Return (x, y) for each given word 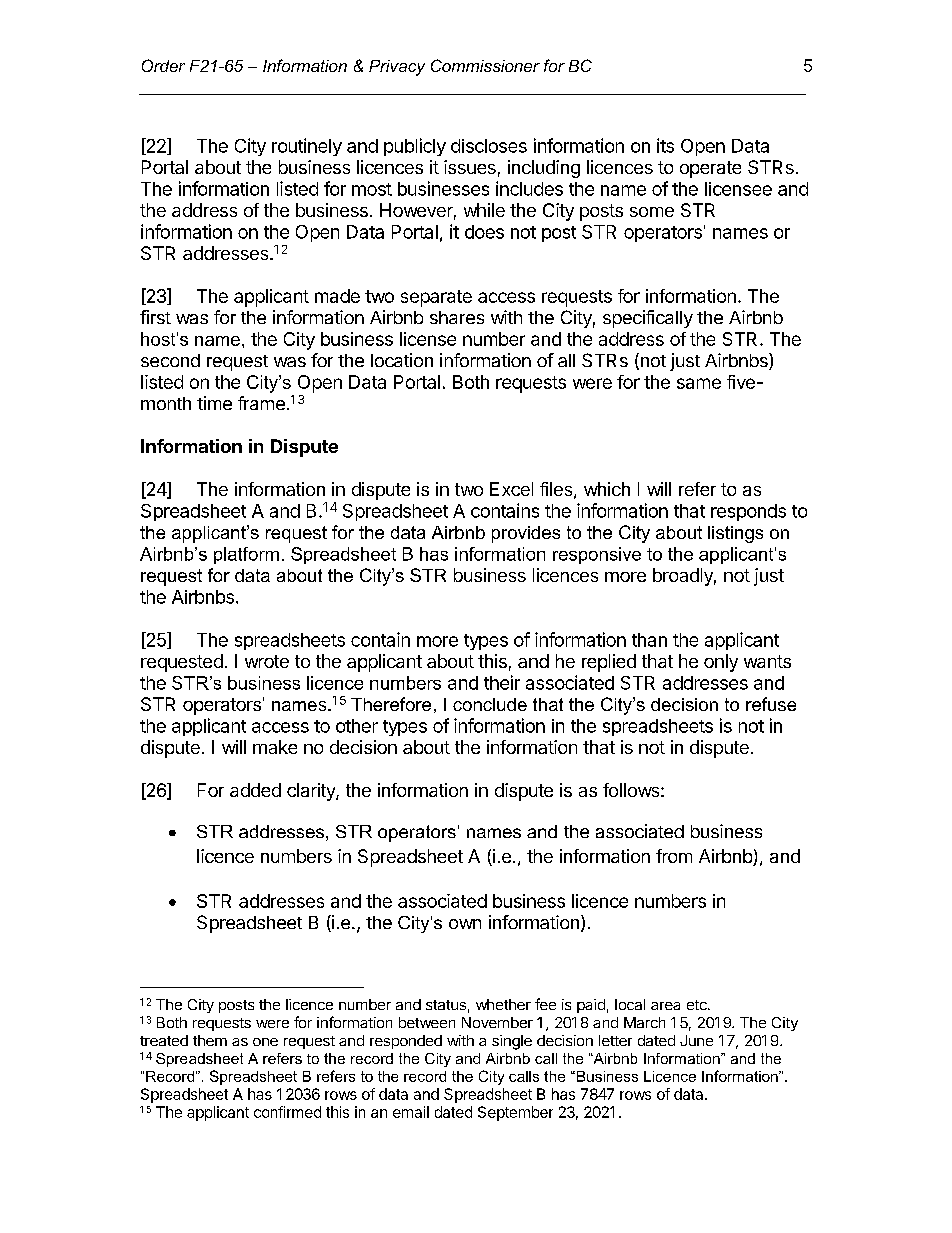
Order (163, 65)
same (699, 383)
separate (436, 298)
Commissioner (485, 65)
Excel (511, 489)
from (674, 856)
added (255, 790)
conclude (490, 704)
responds (748, 512)
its (665, 145)
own (465, 924)
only (721, 663)
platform (246, 555)
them (210, 1040)
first (155, 317)
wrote (267, 661)
